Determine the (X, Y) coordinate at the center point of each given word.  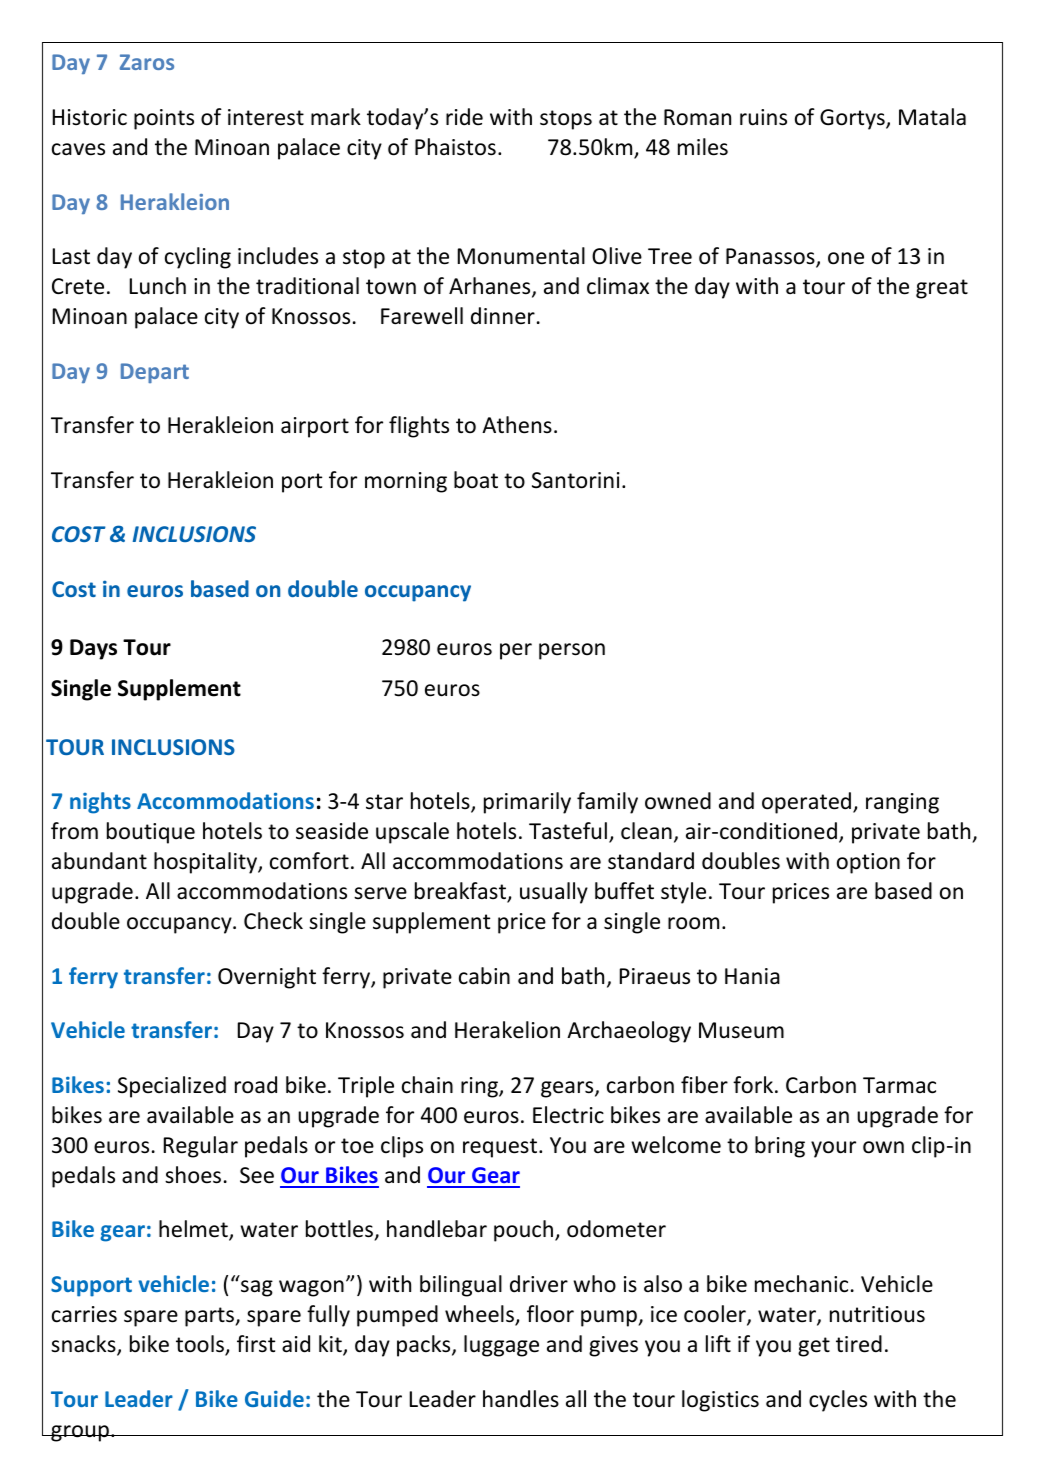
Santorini (576, 480)
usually (554, 893)
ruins (763, 117)
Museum (741, 1030)
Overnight (267, 978)
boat (476, 480)
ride (464, 117)
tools (201, 1345)
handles (521, 1399)
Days (93, 649)
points (164, 119)
